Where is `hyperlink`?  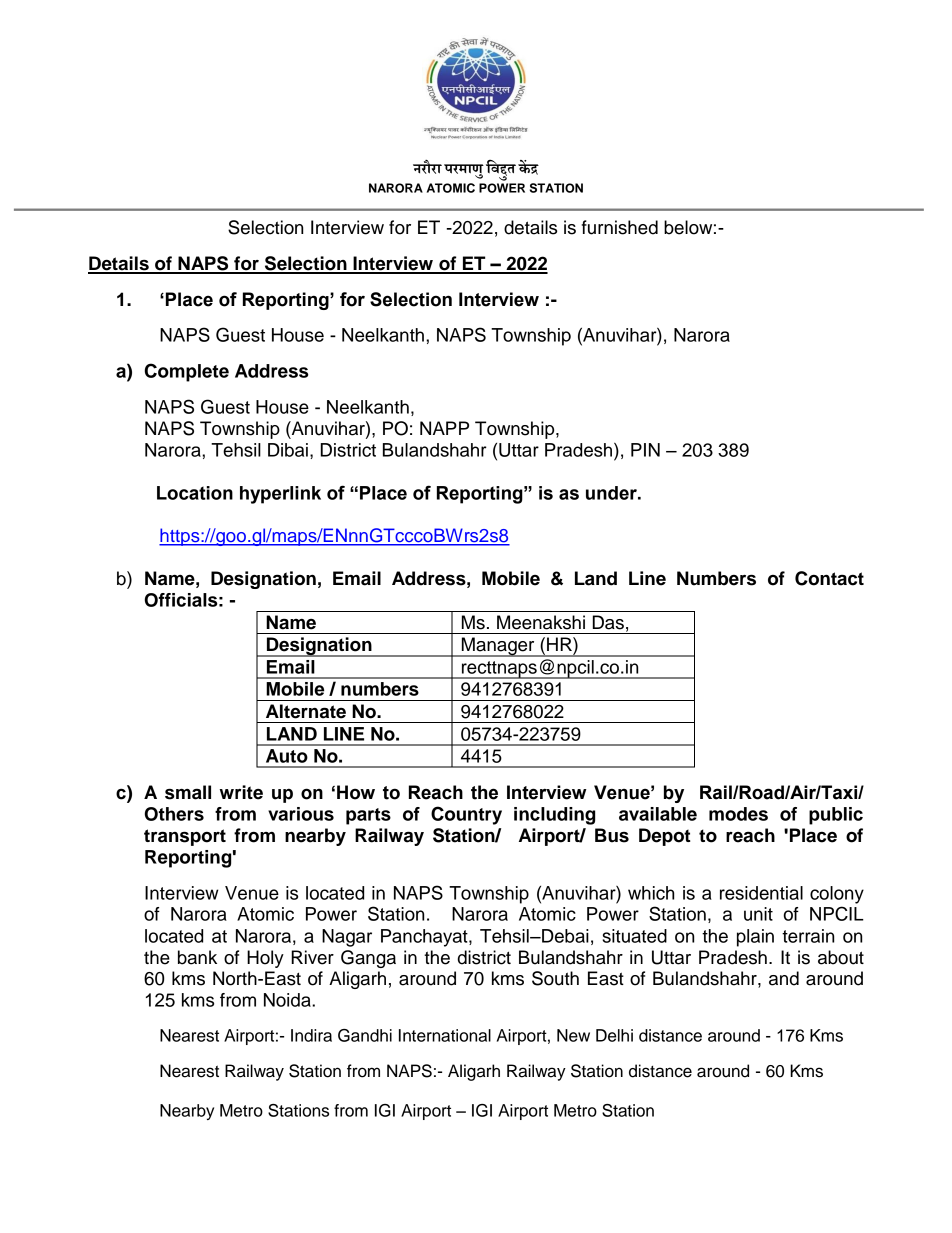
hyperlink is located at coordinates (280, 495).
